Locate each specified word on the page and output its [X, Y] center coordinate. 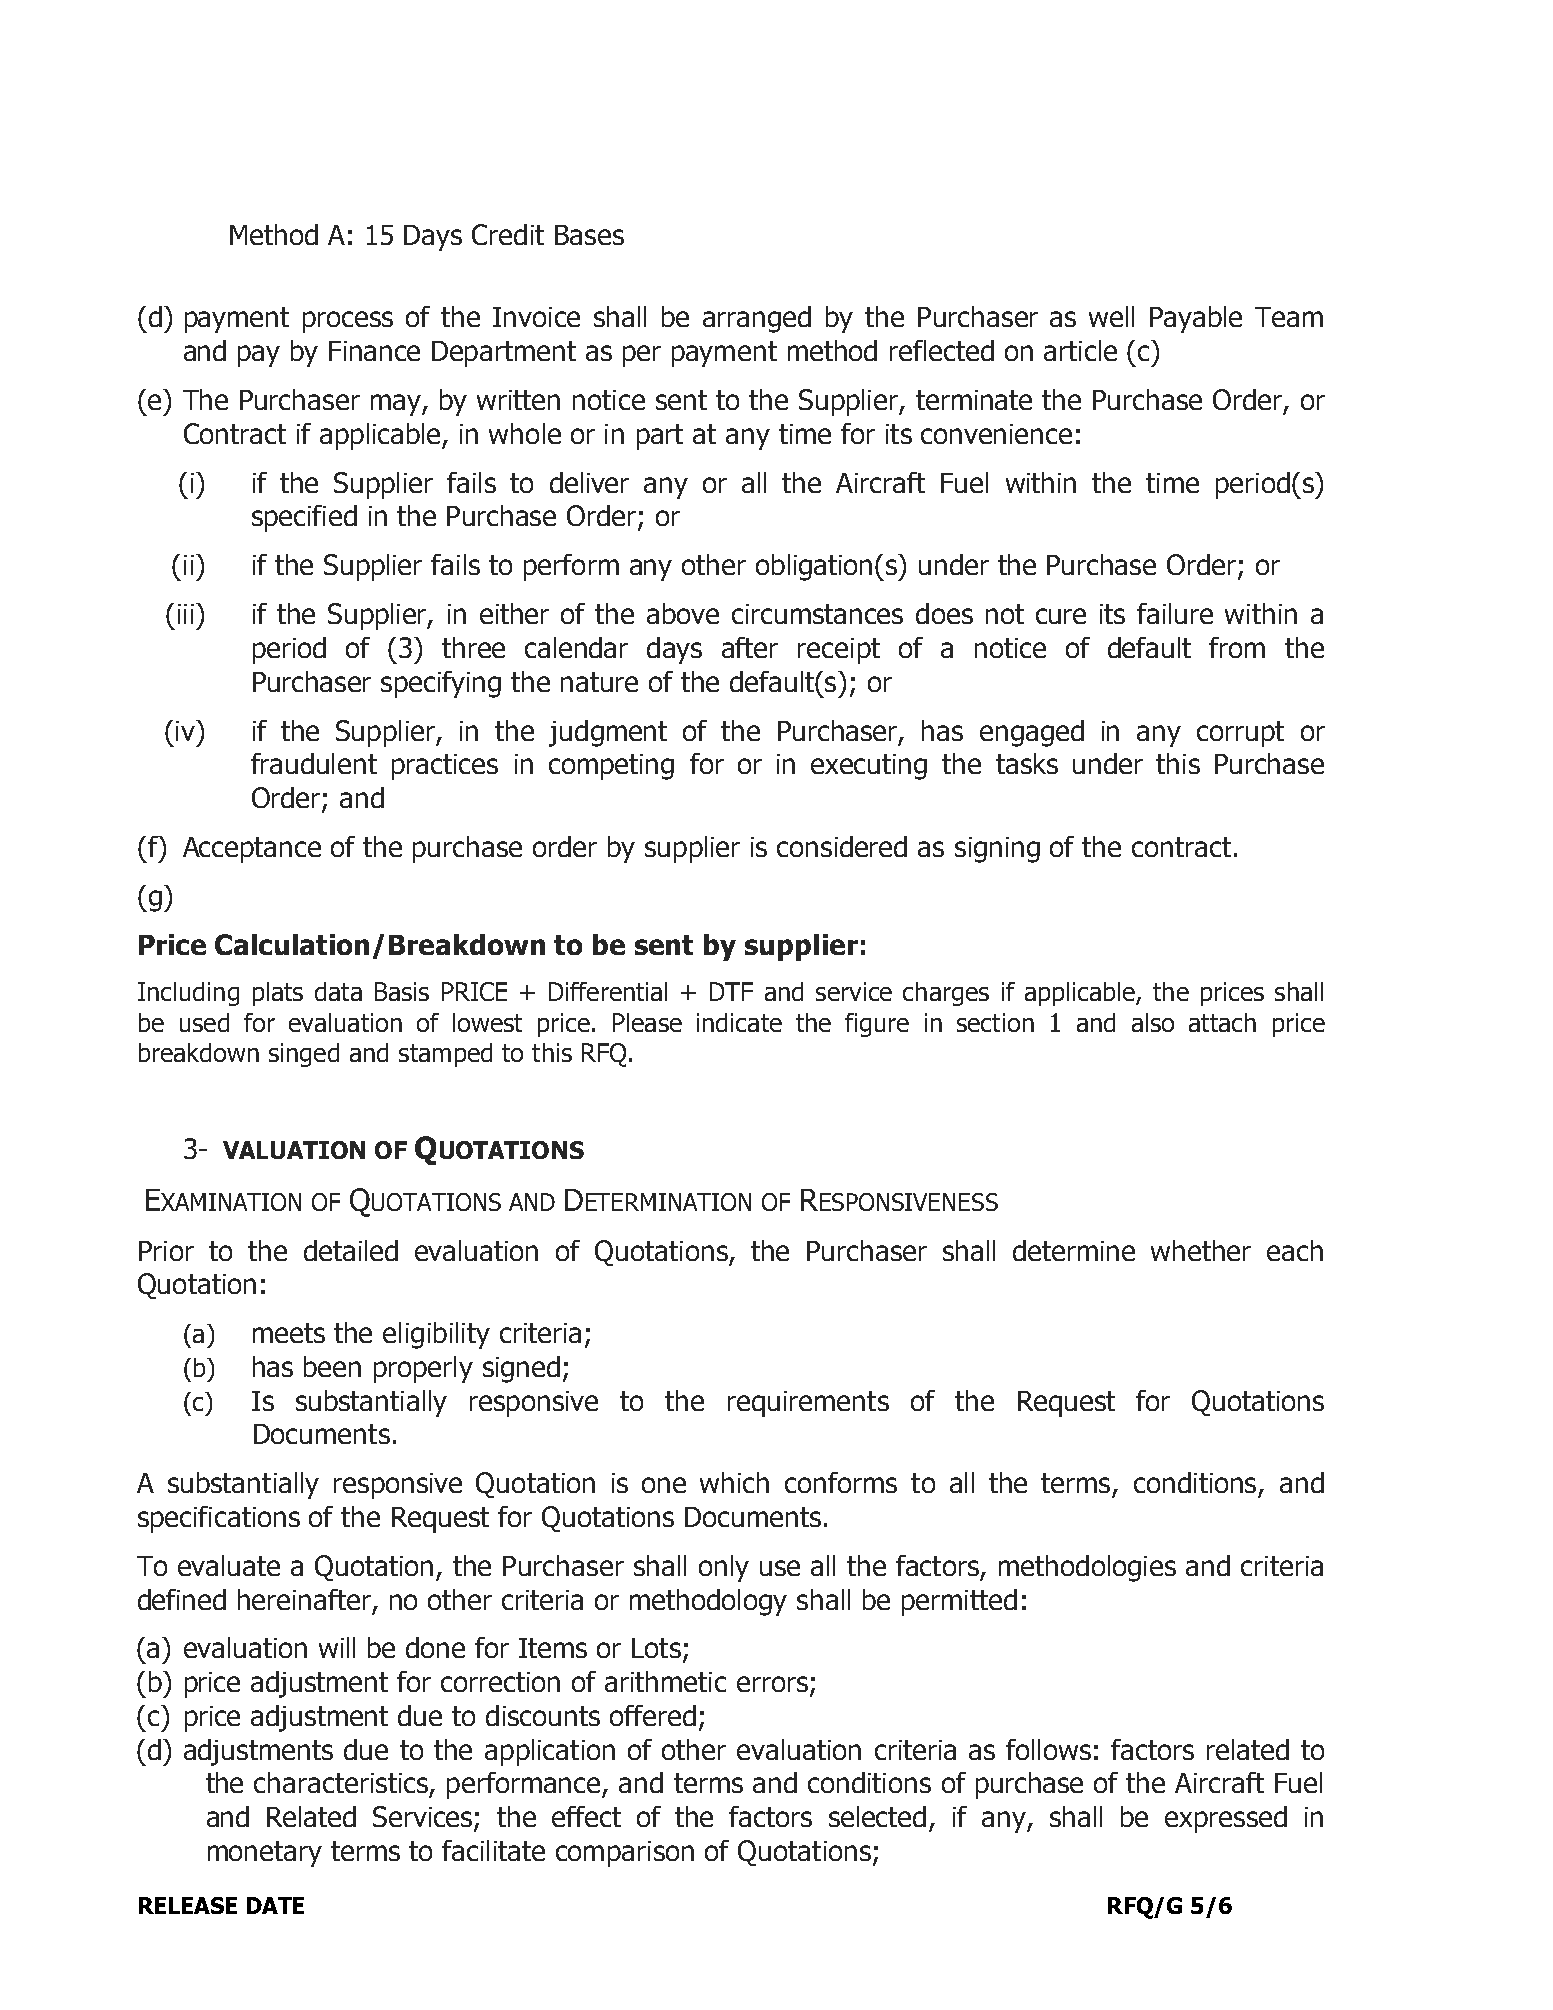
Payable [1196, 319]
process [348, 322]
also [1153, 1022]
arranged [757, 319]
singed [304, 1055]
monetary [265, 1854]
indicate [739, 1022]
